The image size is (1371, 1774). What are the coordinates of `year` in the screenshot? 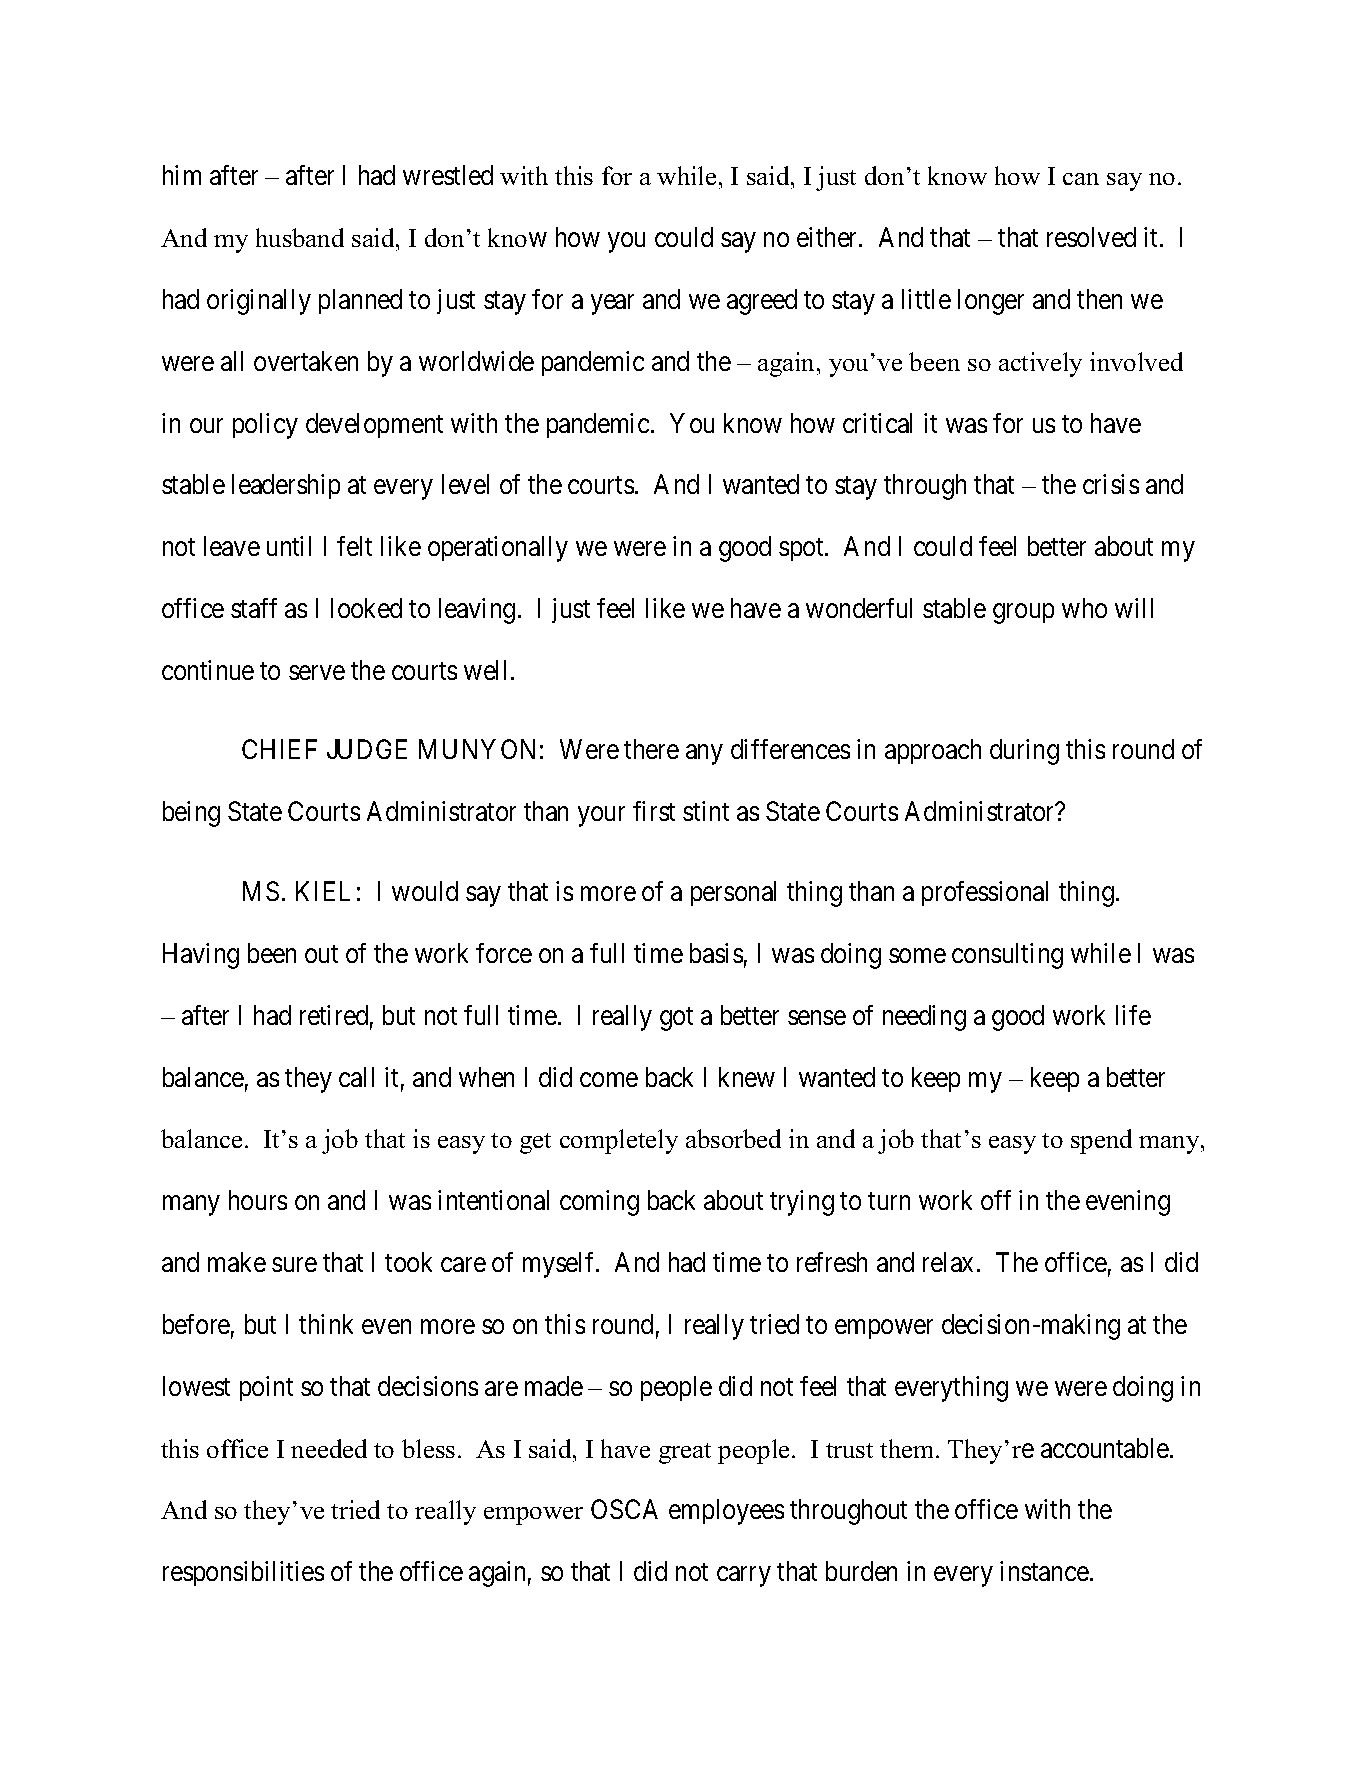 It's located at (612, 305).
